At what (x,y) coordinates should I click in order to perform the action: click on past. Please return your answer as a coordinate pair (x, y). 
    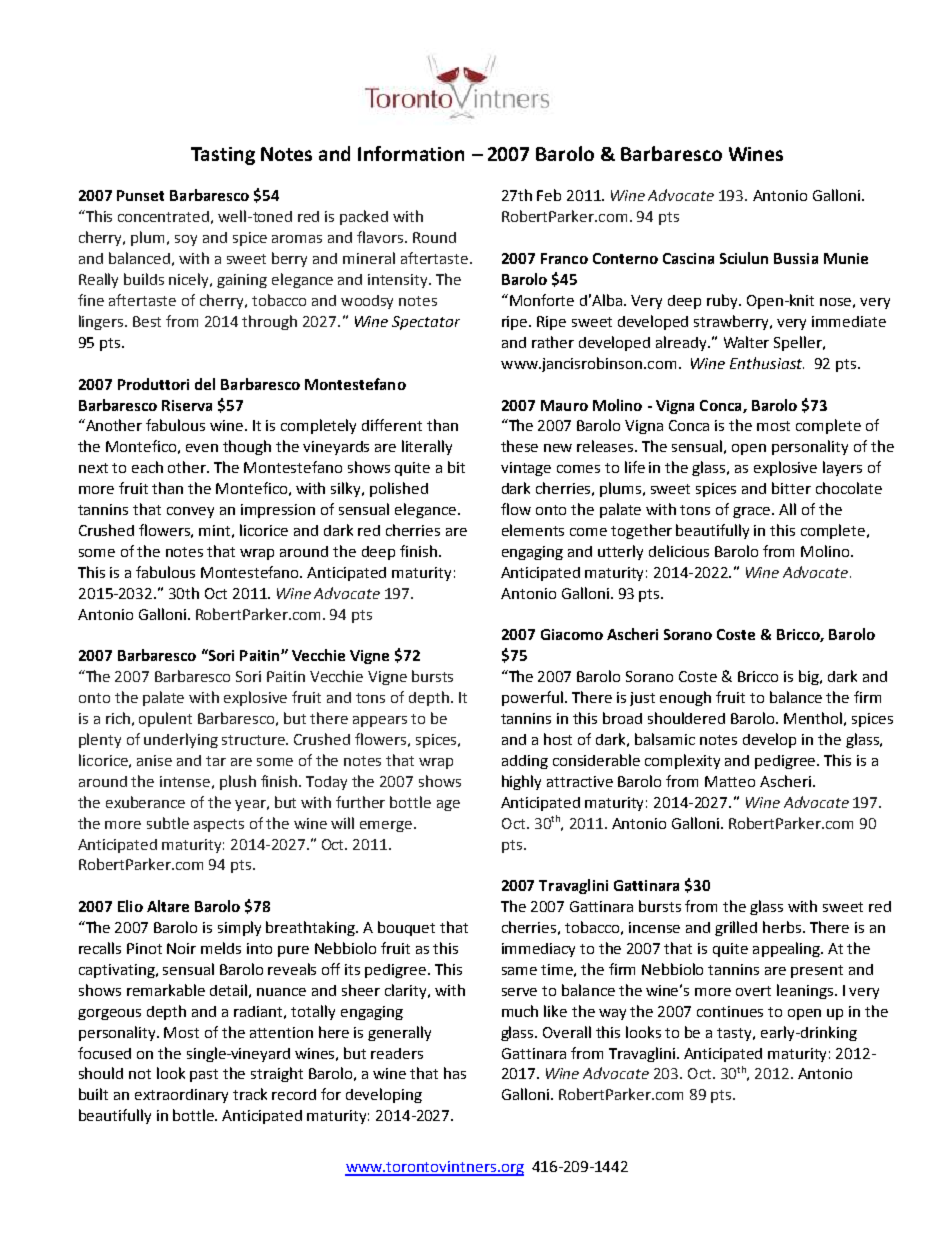
    Looking at the image, I should click on (204, 1075).
